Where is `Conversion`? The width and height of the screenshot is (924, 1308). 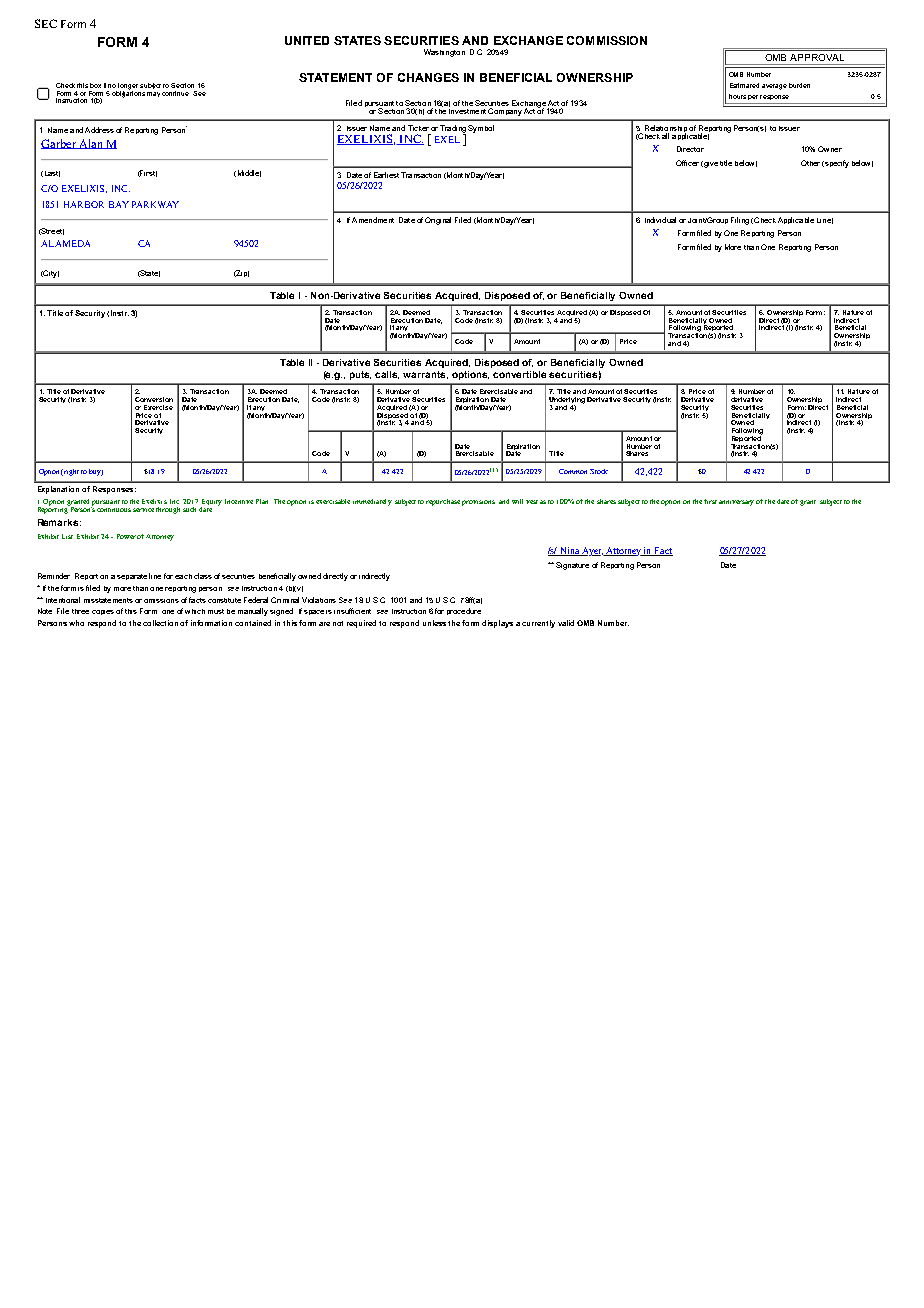
Conversion is located at coordinates (154, 399).
